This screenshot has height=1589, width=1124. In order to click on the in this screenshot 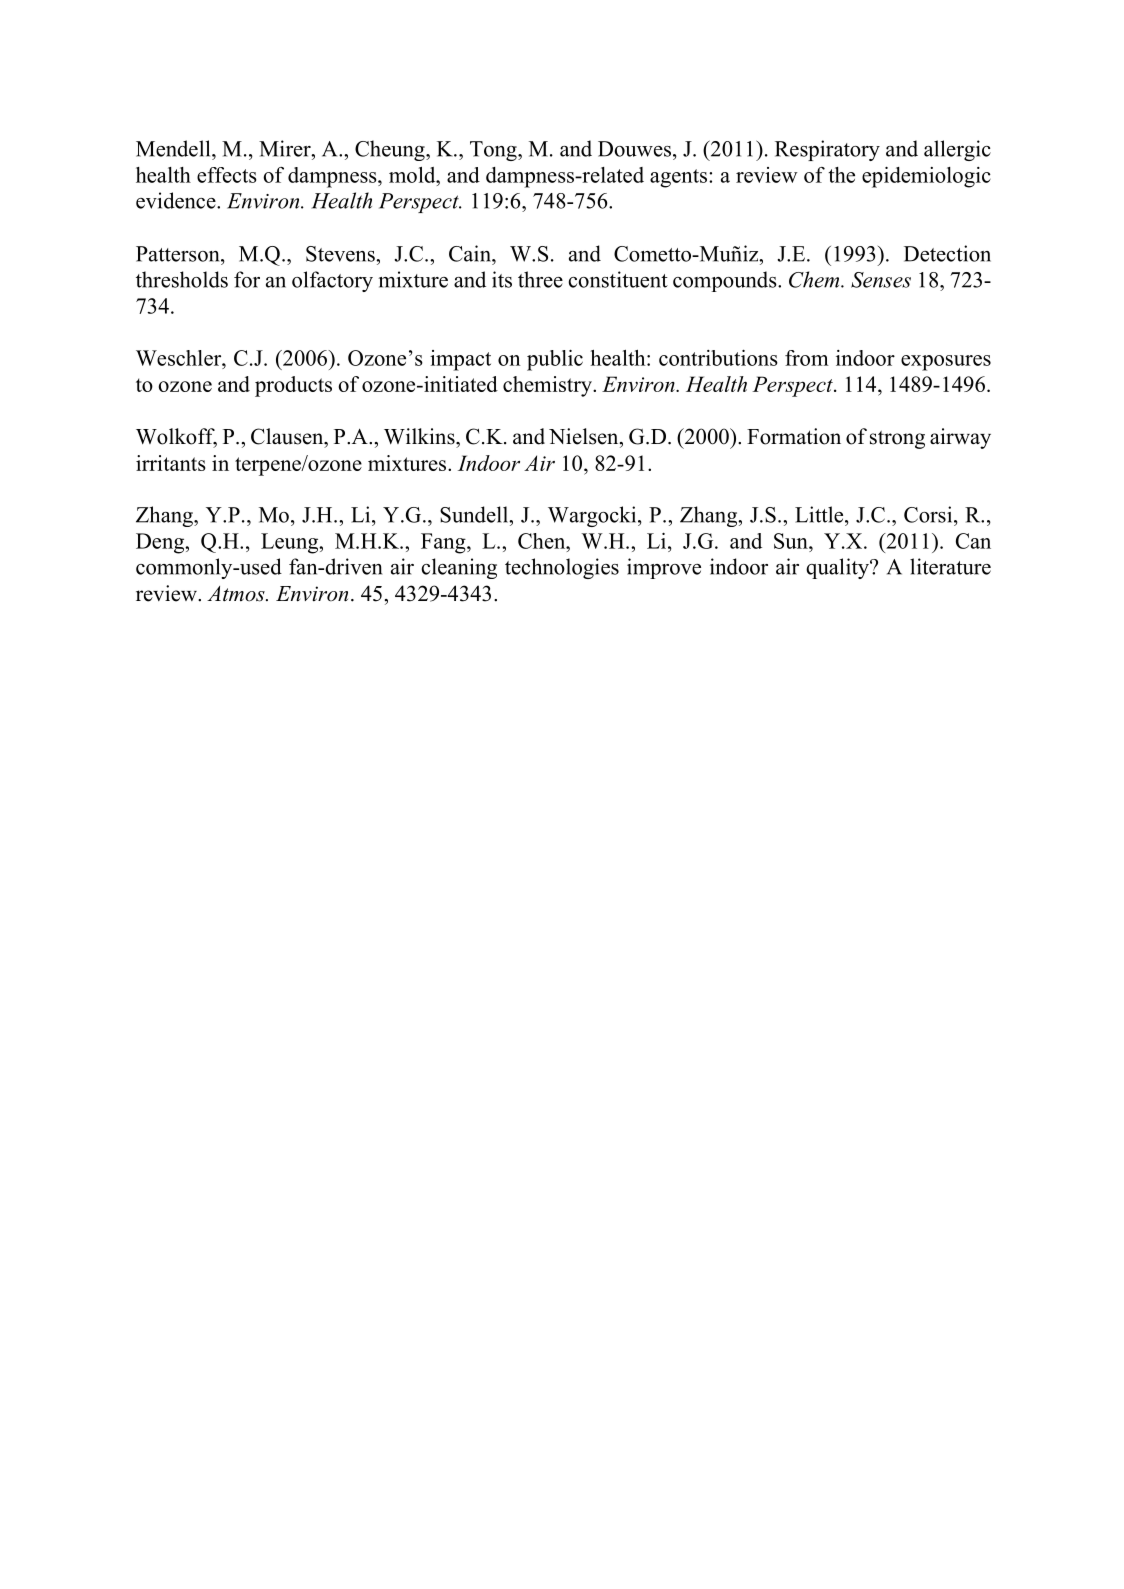, I will do `click(841, 175)`.
